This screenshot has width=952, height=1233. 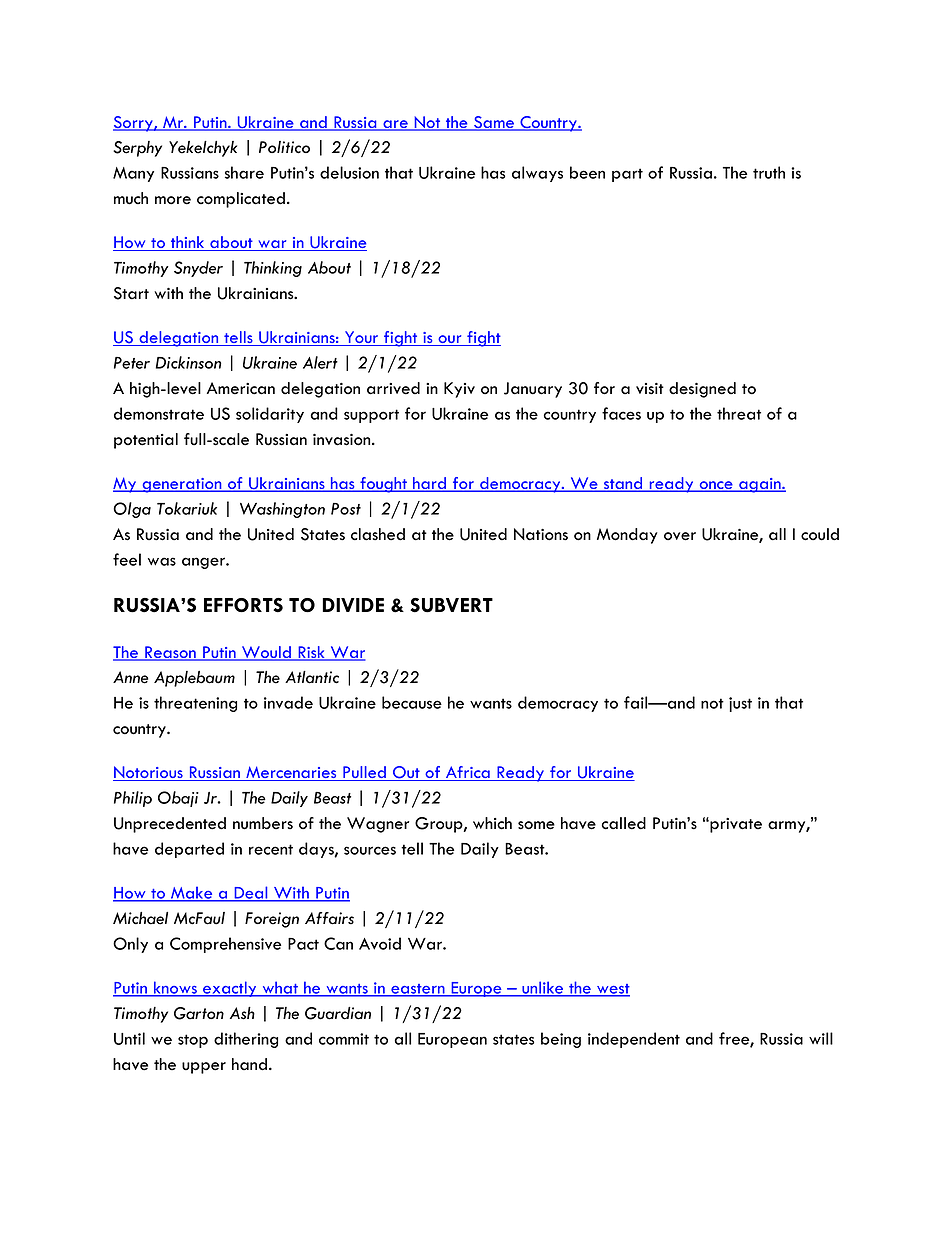 What do you see at coordinates (194, 679) in the screenshot?
I see `Applebaum` at bounding box center [194, 679].
